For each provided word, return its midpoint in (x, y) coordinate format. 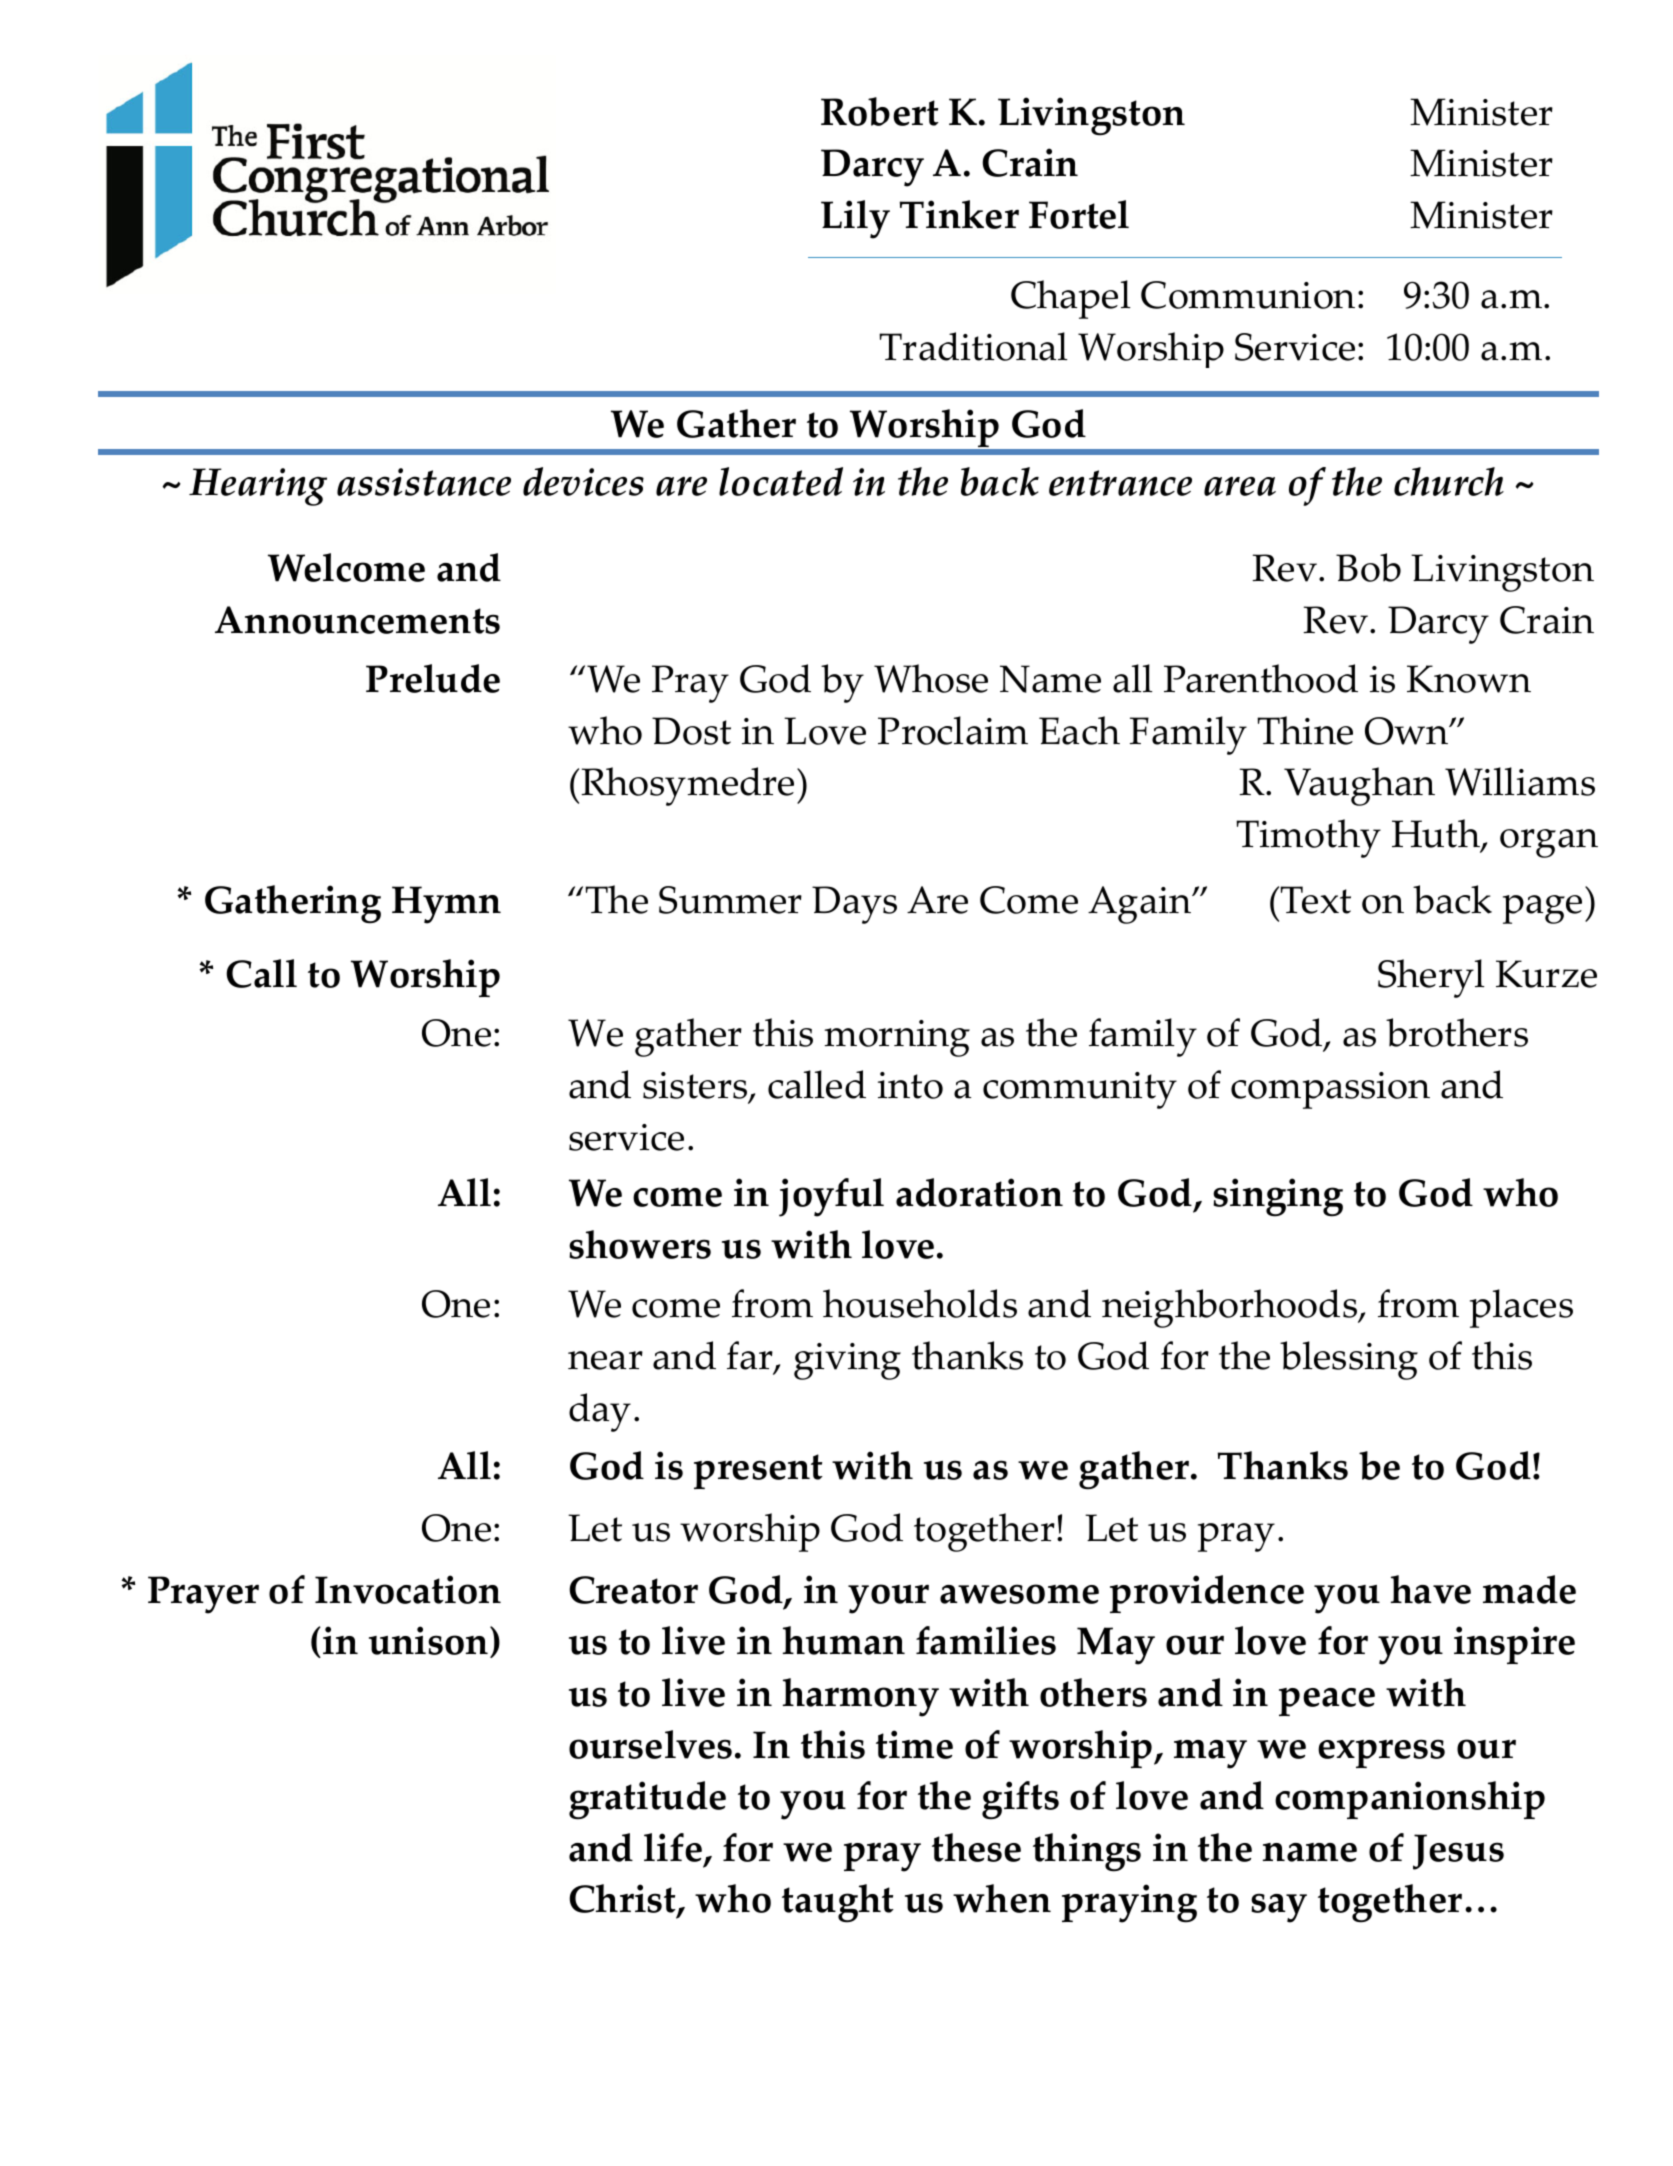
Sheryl (1431, 978)
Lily (855, 219)
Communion (1248, 295)
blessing (1349, 1360)
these (976, 1847)
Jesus (1458, 1852)
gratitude (647, 1800)
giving (847, 1361)
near (605, 1360)
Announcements (357, 620)
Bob (1368, 567)
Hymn (446, 905)
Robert (880, 111)
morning (897, 1038)
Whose (931, 678)
